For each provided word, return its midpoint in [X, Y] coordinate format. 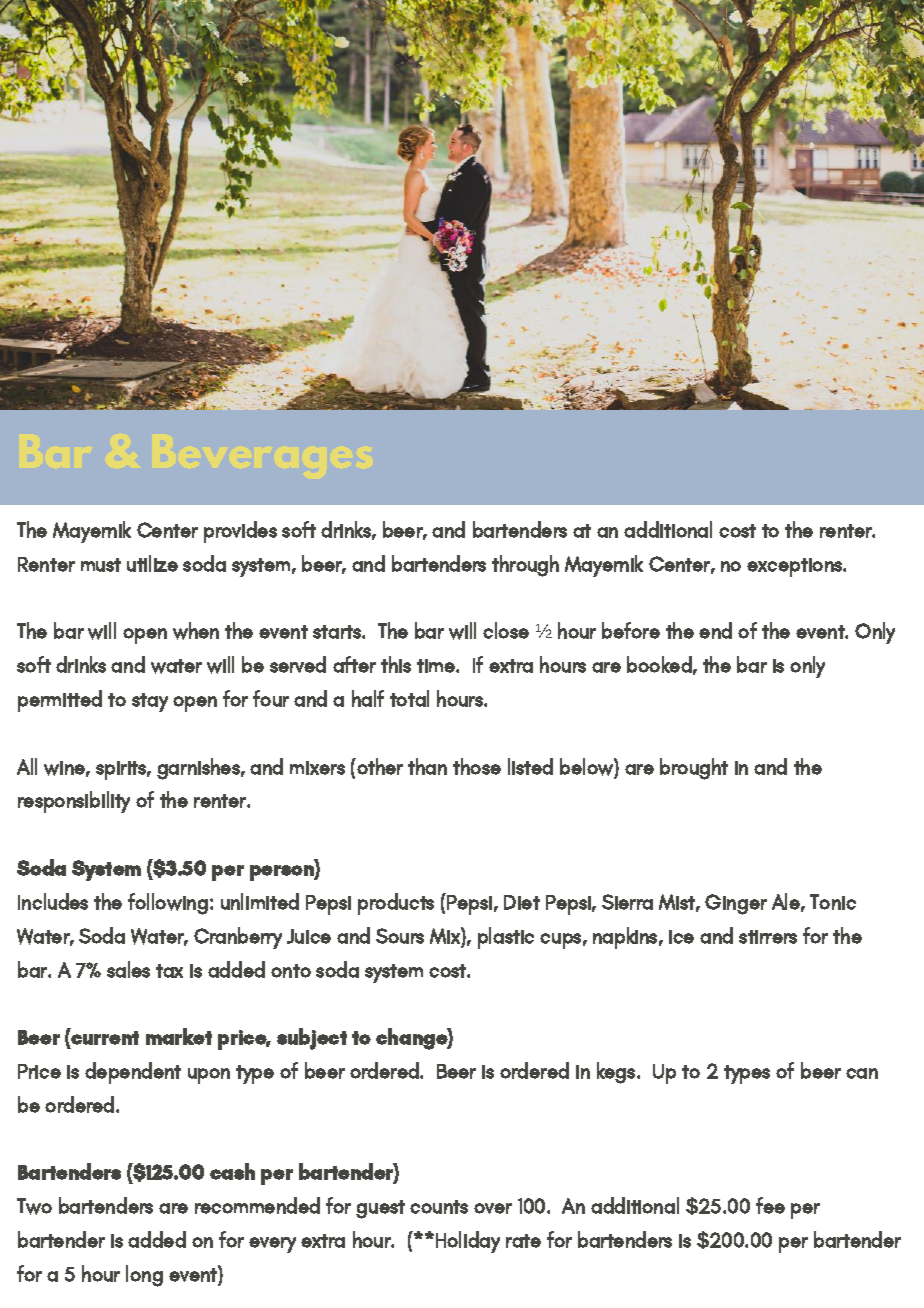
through [525, 566]
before [631, 630]
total [409, 698]
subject [312, 1039]
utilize [152, 563]
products [396, 904]
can [862, 1073]
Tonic [833, 902]
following [168, 904]
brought [694, 769]
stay [150, 702]
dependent [133, 1073]
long [144, 1276]
